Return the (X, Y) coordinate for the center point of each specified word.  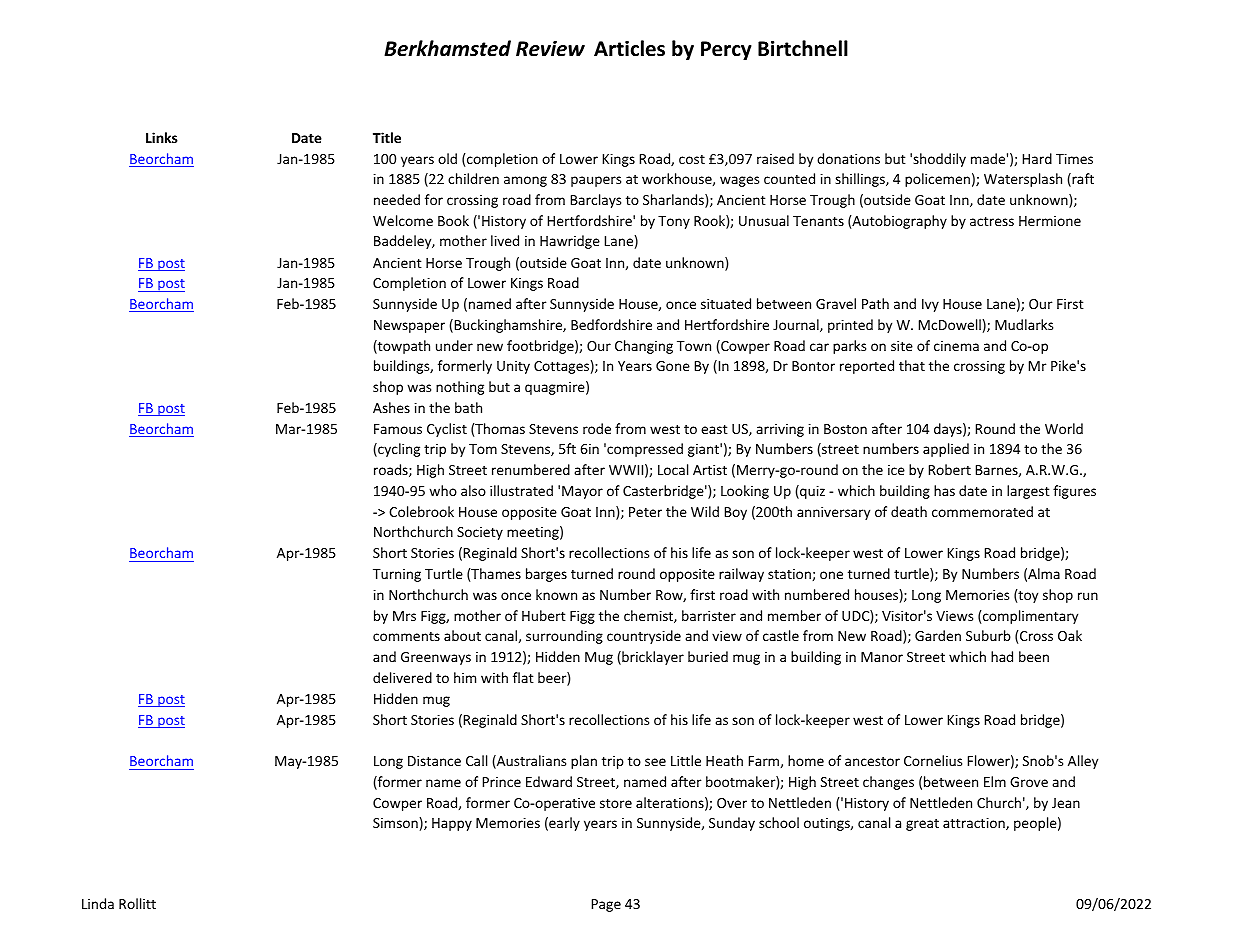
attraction (975, 824)
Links (162, 137)
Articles (629, 48)
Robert (950, 469)
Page (606, 905)
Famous (398, 429)
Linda (98, 903)
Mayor (582, 492)
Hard (1037, 158)
